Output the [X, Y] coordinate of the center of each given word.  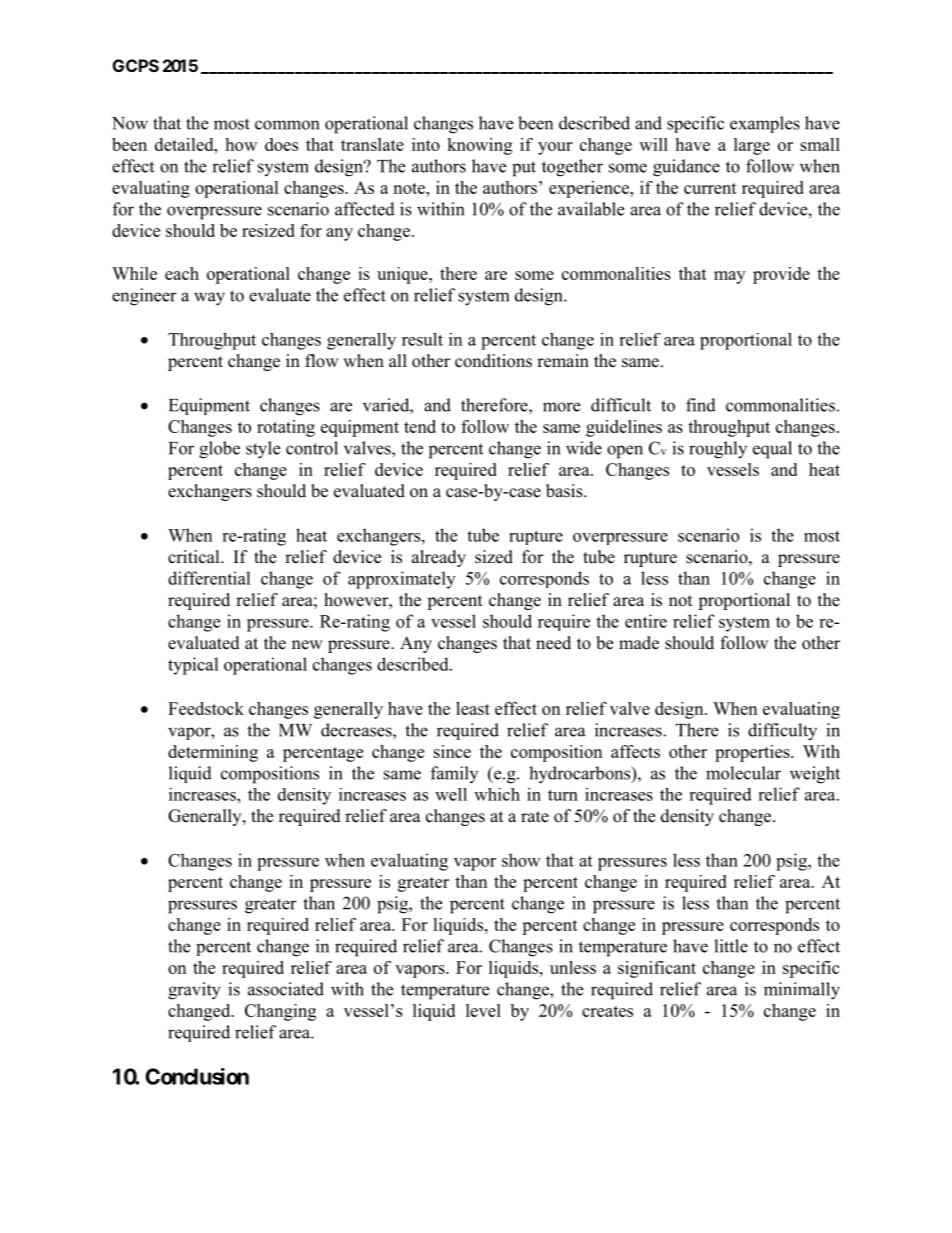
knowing [479, 146]
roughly [718, 450]
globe [219, 450]
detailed [185, 144]
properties [753, 753]
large [752, 146]
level [483, 1010]
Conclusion [197, 1076]
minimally [802, 991]
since [452, 751]
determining [213, 753]
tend [420, 426]
